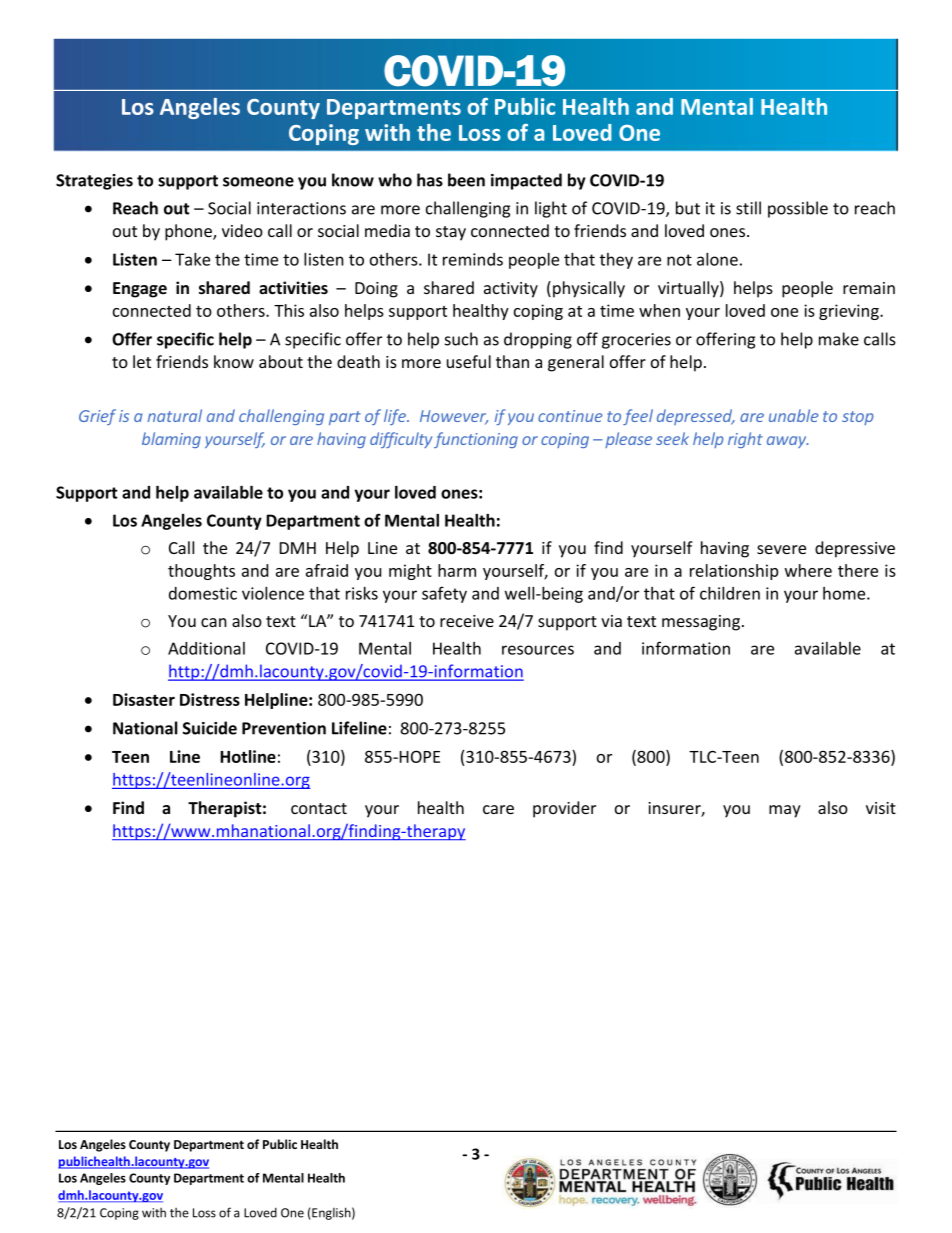  I want to click on care, so click(498, 809).
